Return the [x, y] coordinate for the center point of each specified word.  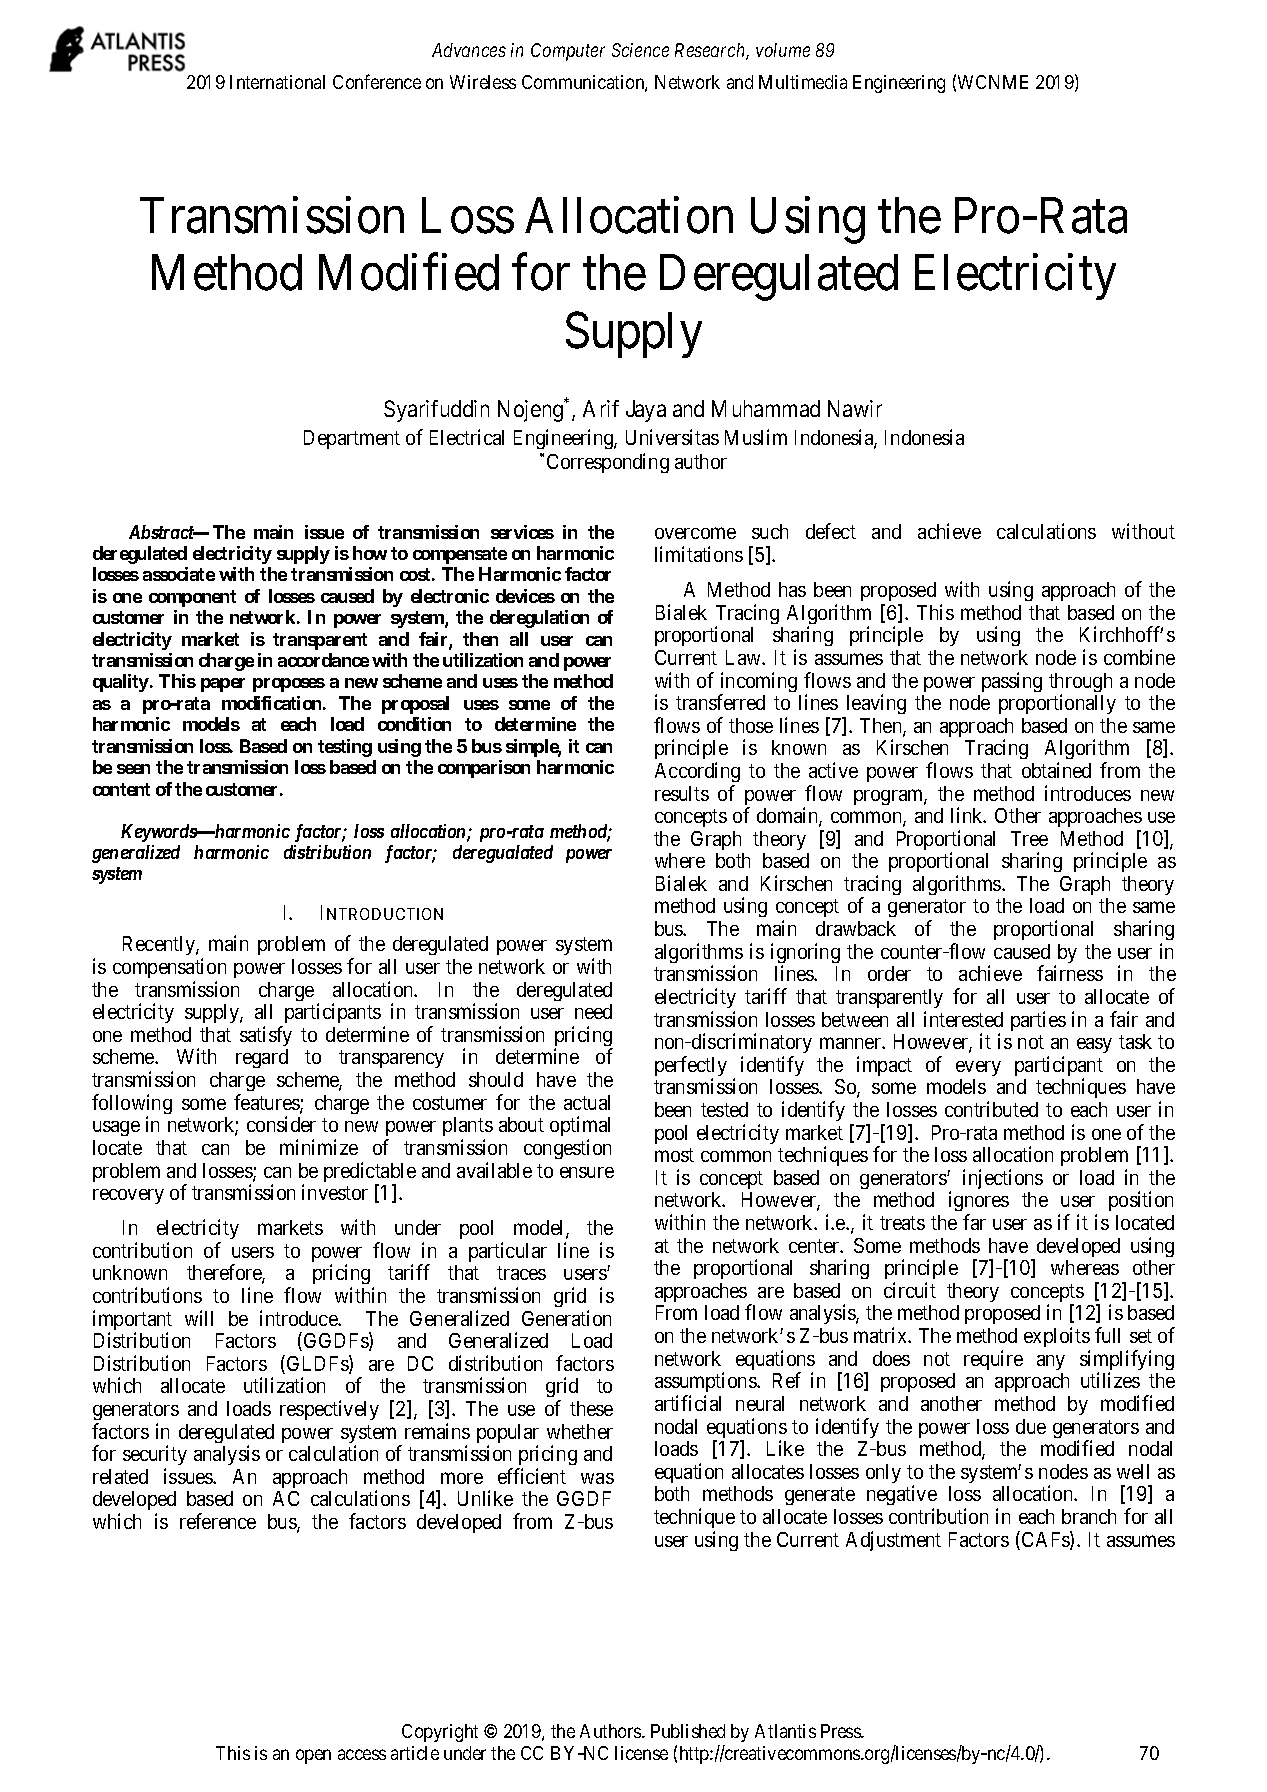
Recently [160, 945]
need [593, 1011]
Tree [1029, 838]
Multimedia [803, 82]
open [313, 1756]
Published [688, 1731]
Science [640, 50]
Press [842, 1731]
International [277, 82]
